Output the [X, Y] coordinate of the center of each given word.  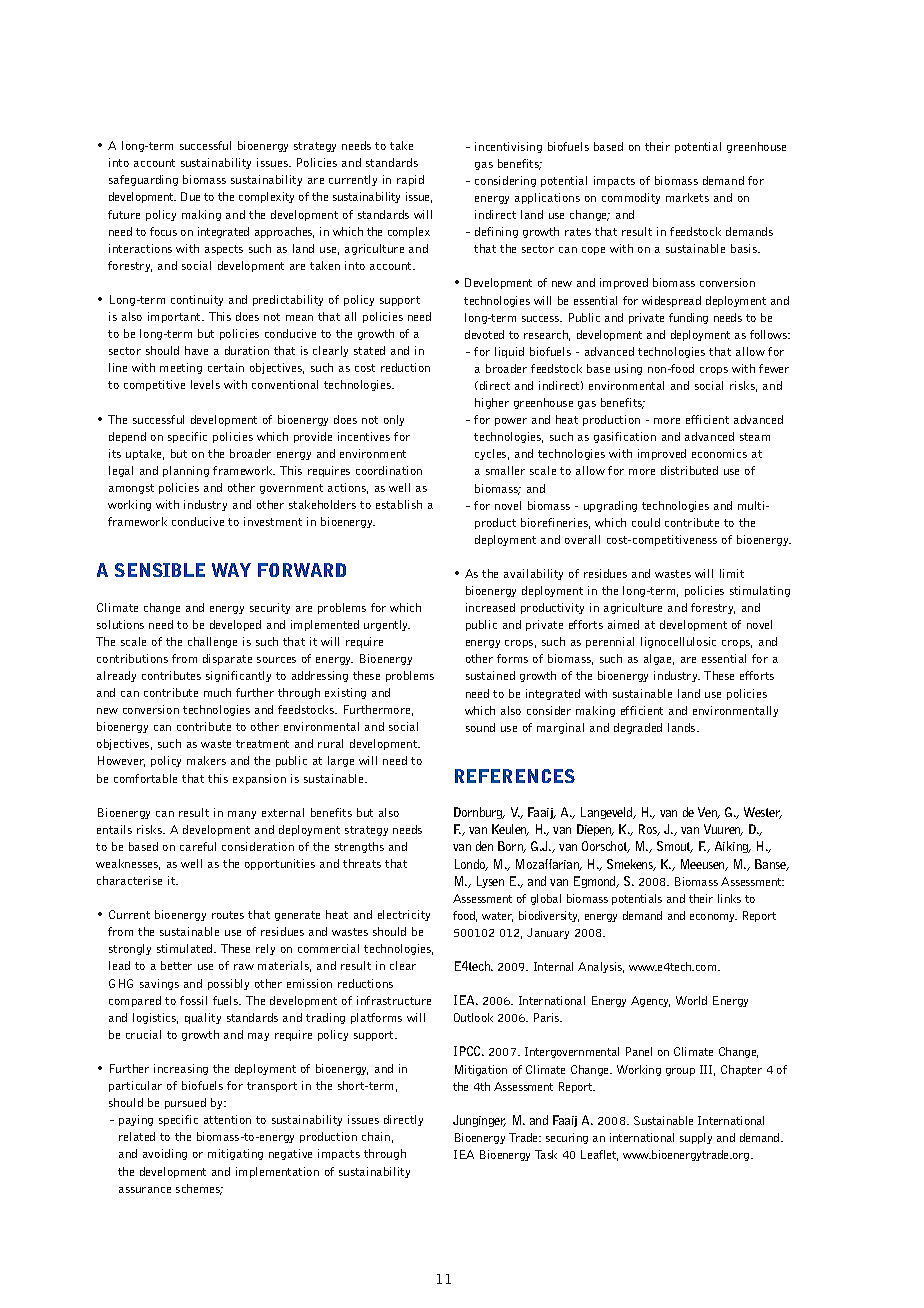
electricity [404, 915]
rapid [410, 180]
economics [719, 453]
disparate [227, 659]
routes [228, 915]
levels [205, 384]
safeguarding [143, 180]
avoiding [165, 1154]
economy [713, 918]
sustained [490, 675]
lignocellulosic [678, 642]
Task [546, 1154]
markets [687, 197]
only [394, 420]
